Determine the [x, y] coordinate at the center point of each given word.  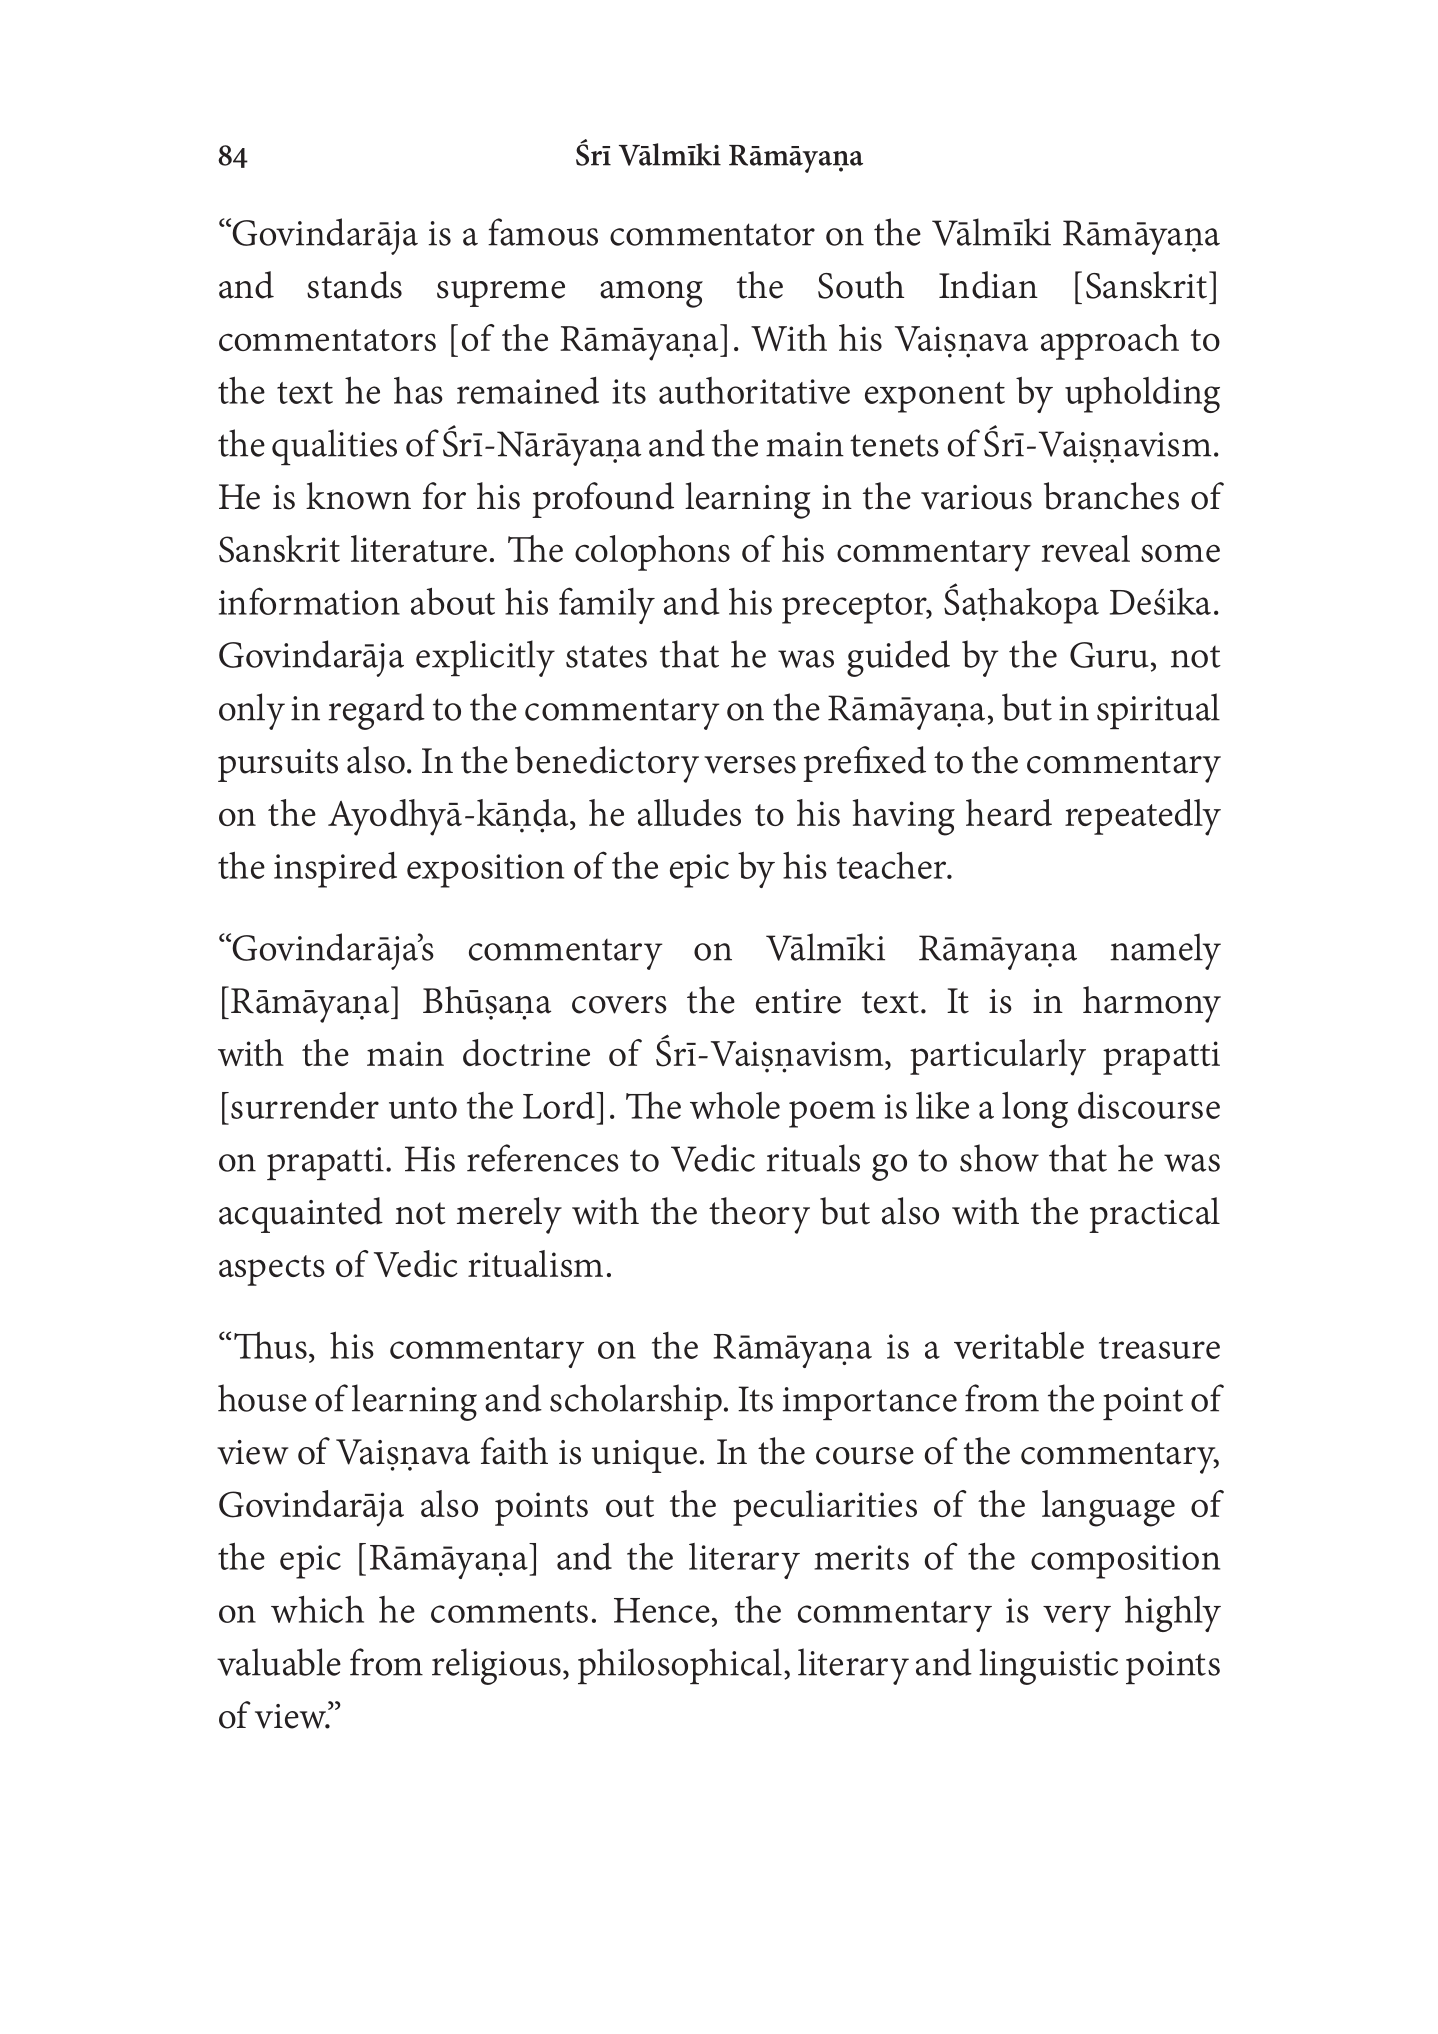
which [317, 1609]
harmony [1152, 1004]
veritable [1019, 1345]
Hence [662, 1610]
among [651, 294]
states [606, 656]
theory [759, 1215]
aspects [272, 1270]
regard [377, 711]
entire [798, 1001]
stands [354, 285]
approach [1110, 342]
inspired [335, 870]
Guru [1109, 655]
